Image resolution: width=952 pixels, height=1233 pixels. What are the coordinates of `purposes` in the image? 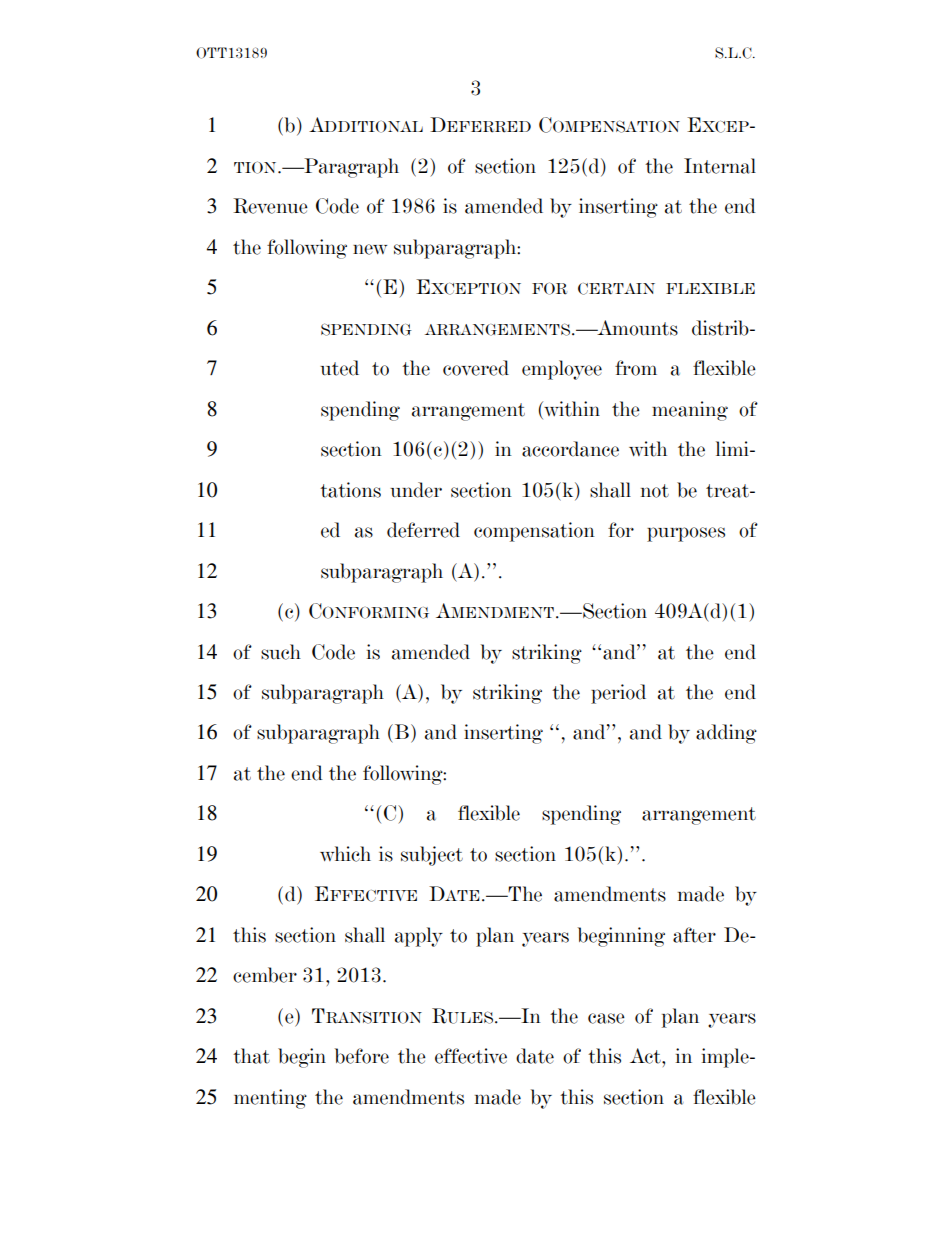 It's located at (686, 534).
